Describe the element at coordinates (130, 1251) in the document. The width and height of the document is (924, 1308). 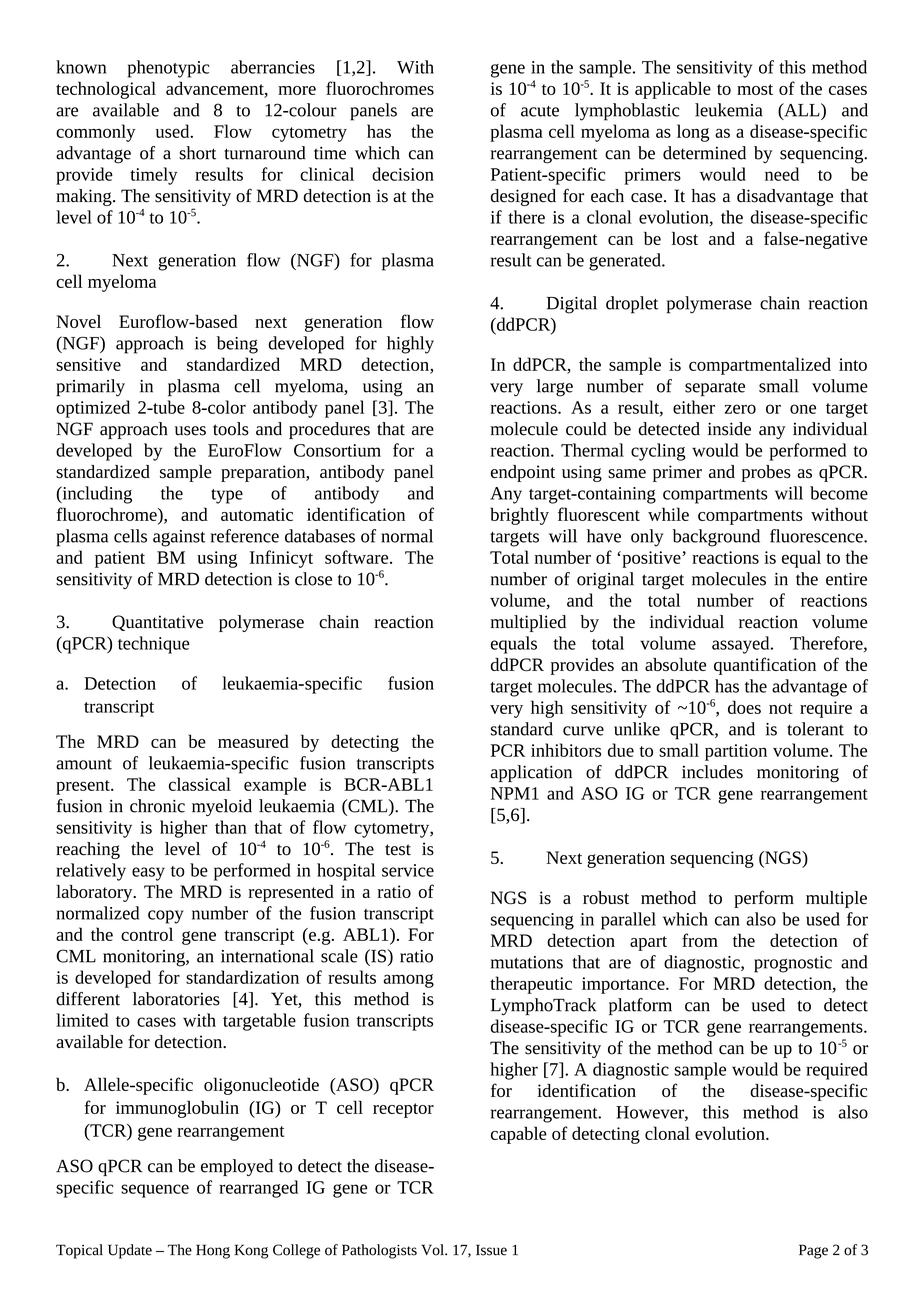
I see `Update` at that location.
